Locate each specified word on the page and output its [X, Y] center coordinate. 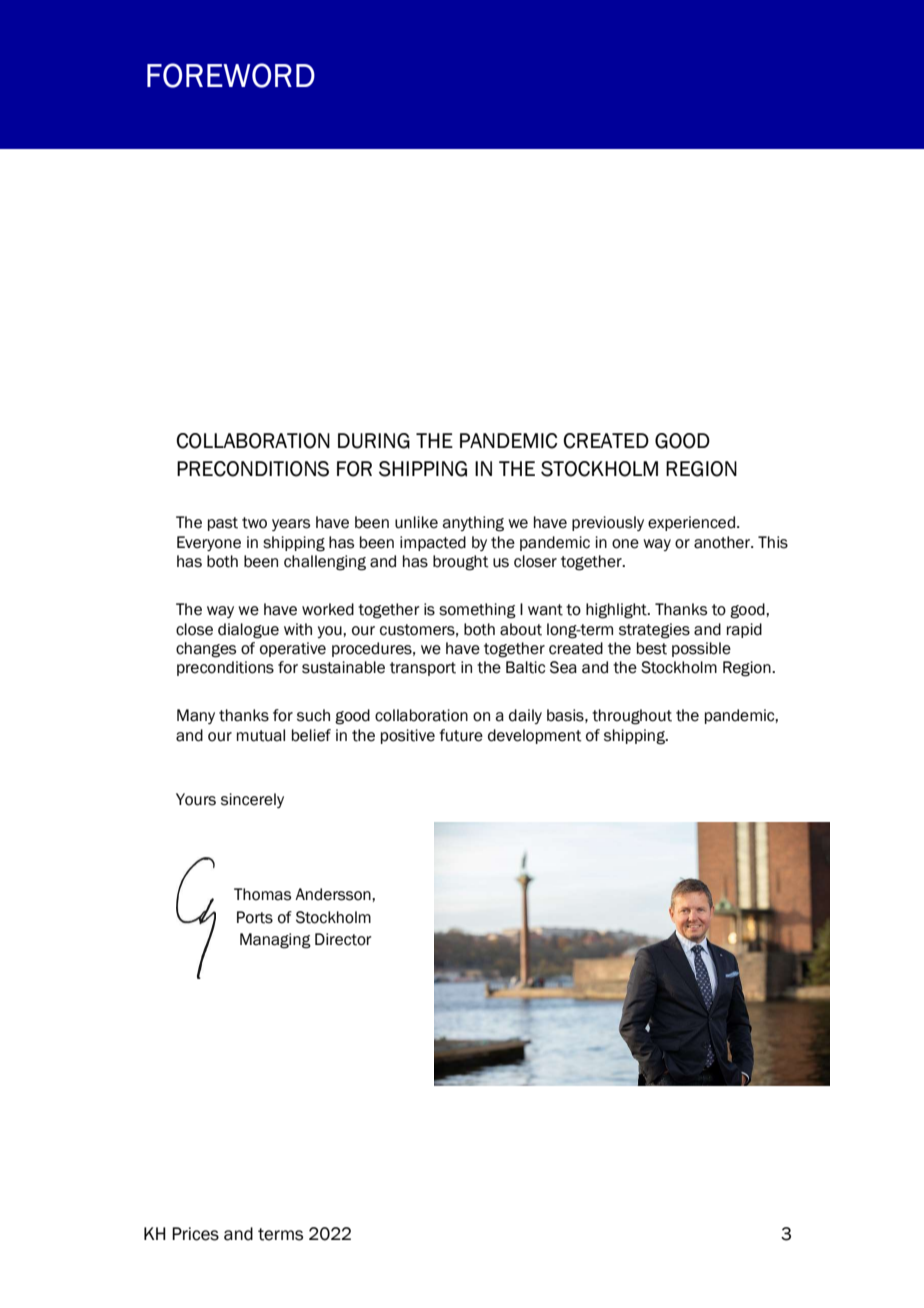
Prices [195, 1234]
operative [293, 649]
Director [343, 939]
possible [701, 649]
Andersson [334, 894]
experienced [691, 523]
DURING [374, 441]
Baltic [525, 667]
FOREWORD [231, 75]
